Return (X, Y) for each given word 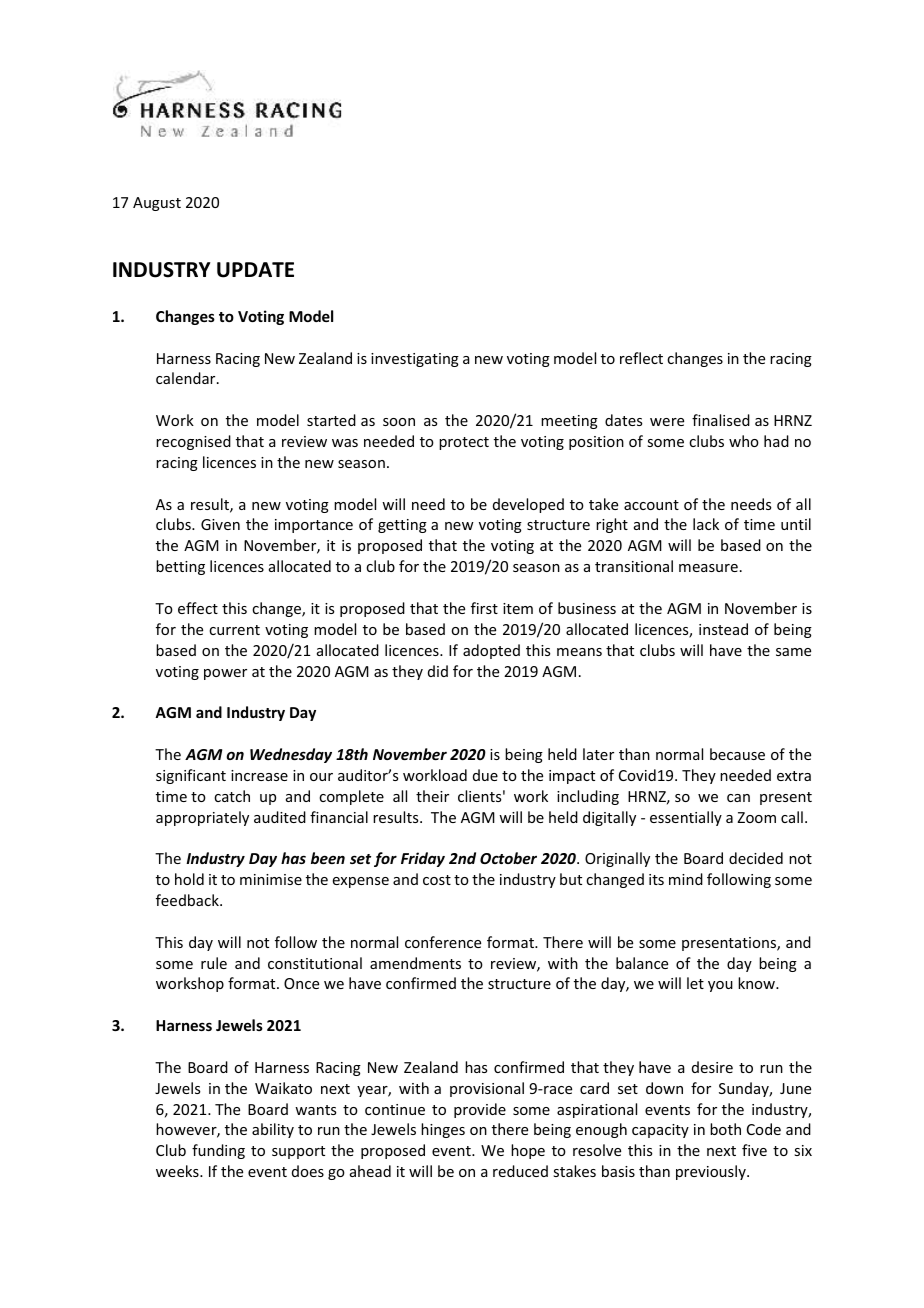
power (225, 674)
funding (218, 1151)
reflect (641, 358)
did (438, 671)
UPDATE (255, 270)
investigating (415, 360)
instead (723, 629)
